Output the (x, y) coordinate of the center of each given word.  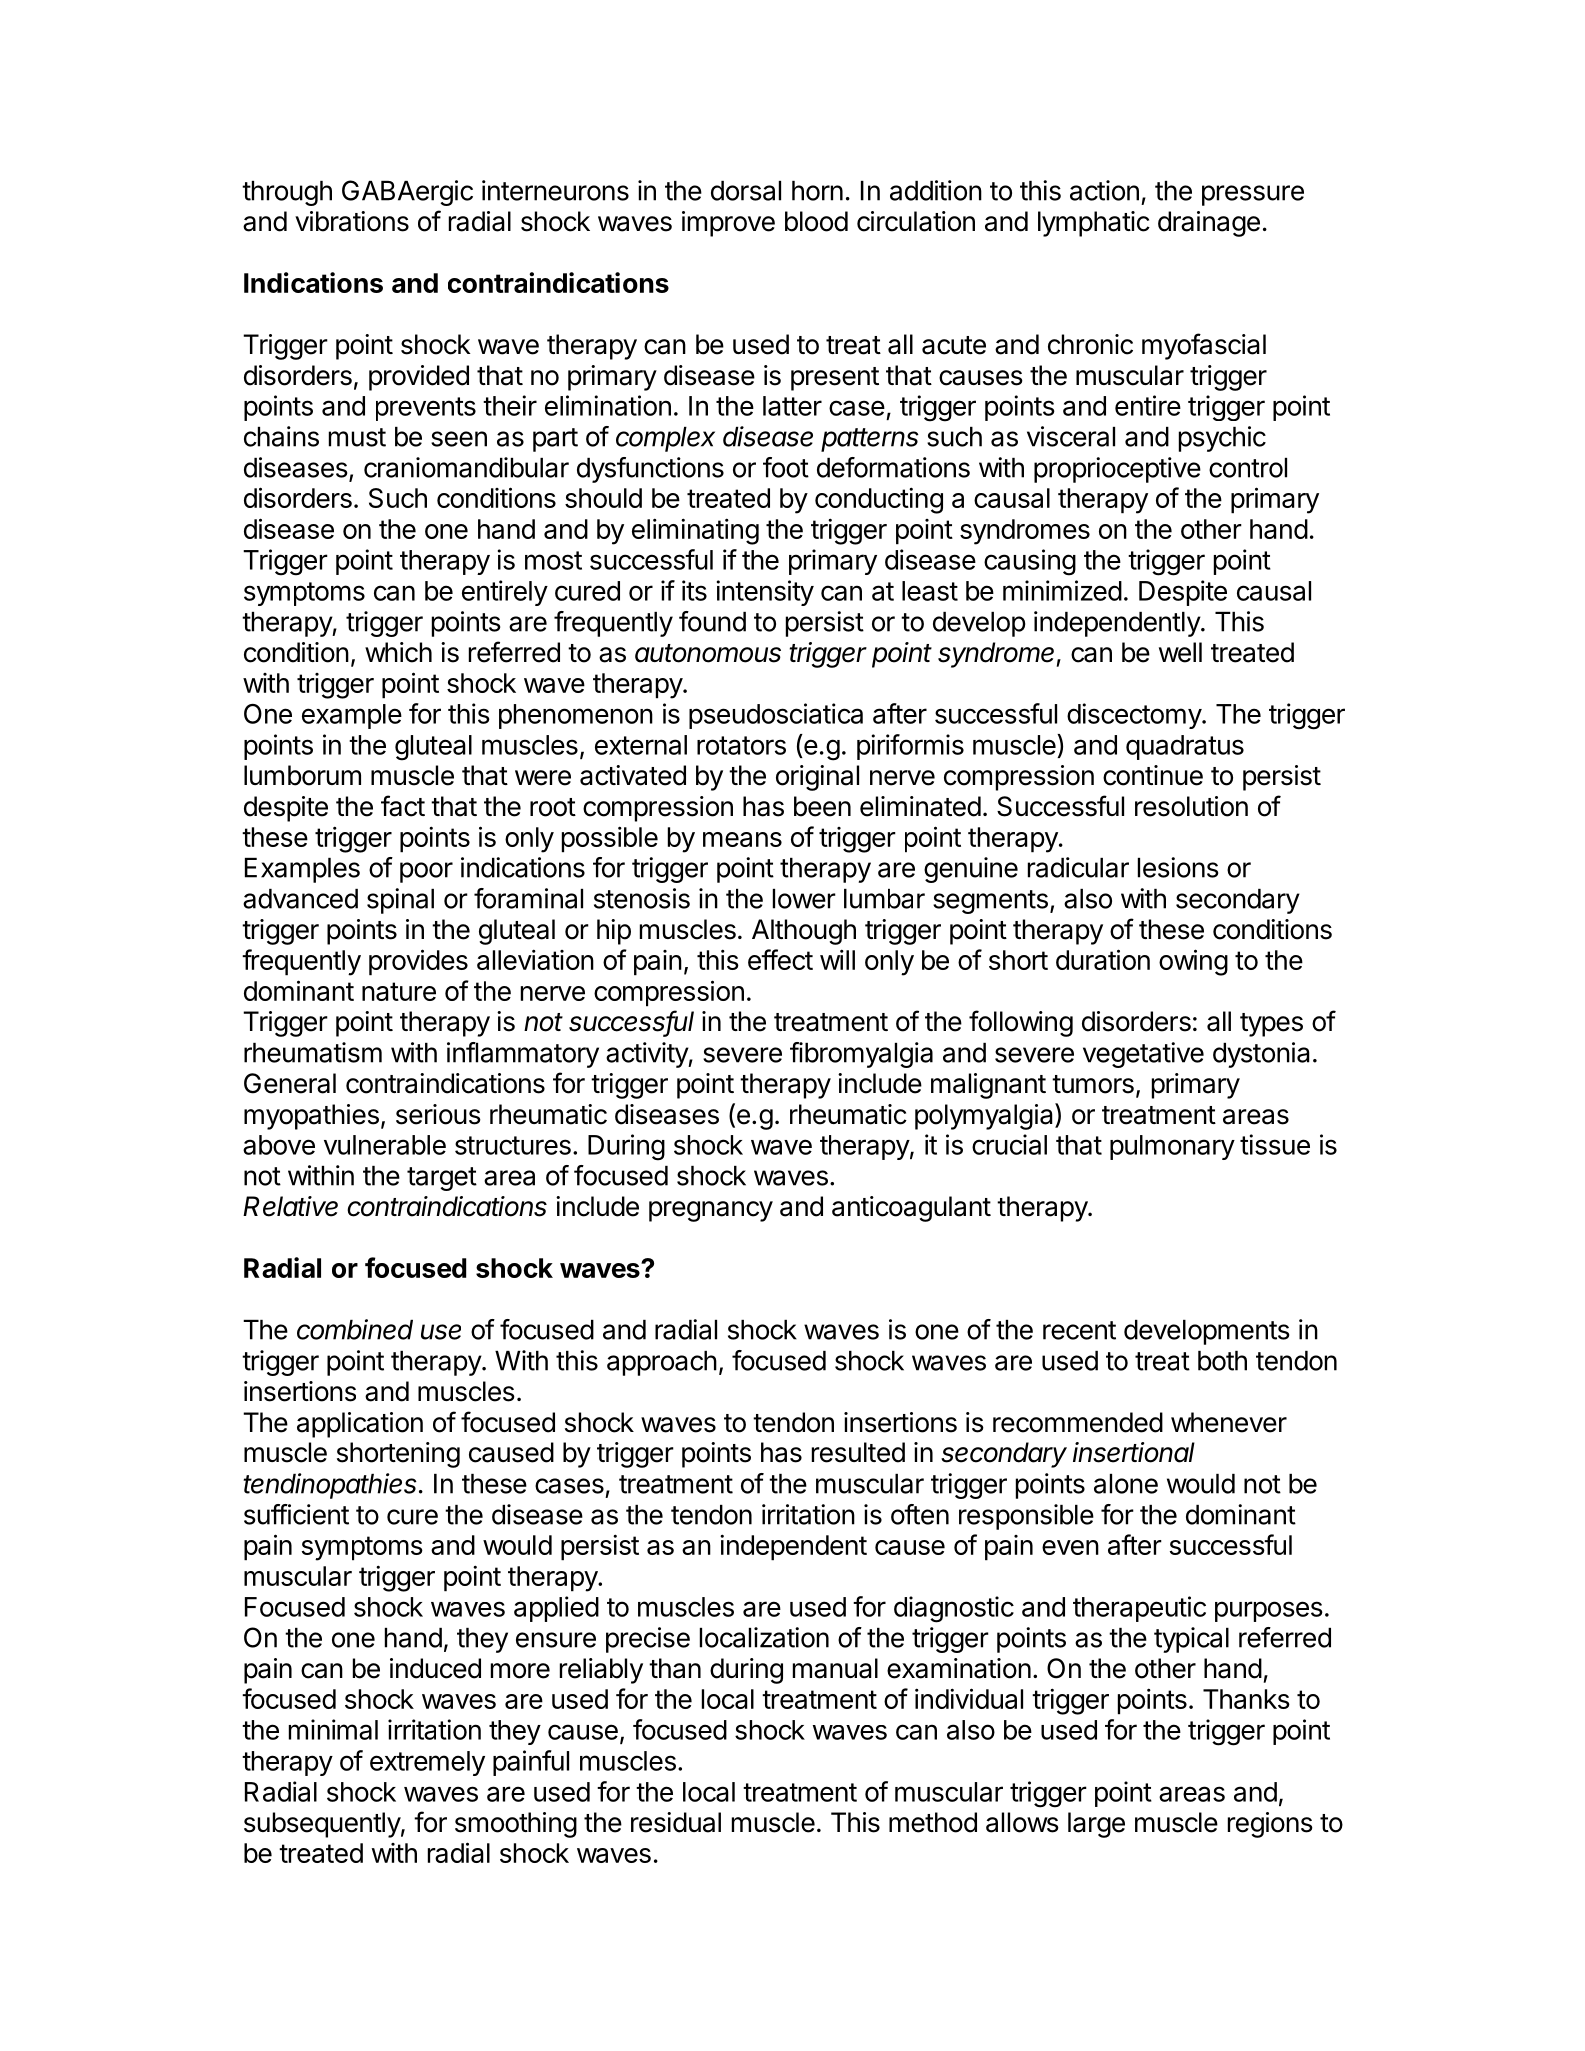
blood (816, 221)
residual (676, 1822)
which (398, 652)
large (1096, 1825)
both (1222, 1361)
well (1180, 652)
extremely (427, 1763)
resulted (858, 1452)
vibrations (352, 221)
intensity (765, 593)
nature (399, 991)
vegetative (1143, 1055)
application (360, 1425)
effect (780, 959)
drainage (1209, 224)
